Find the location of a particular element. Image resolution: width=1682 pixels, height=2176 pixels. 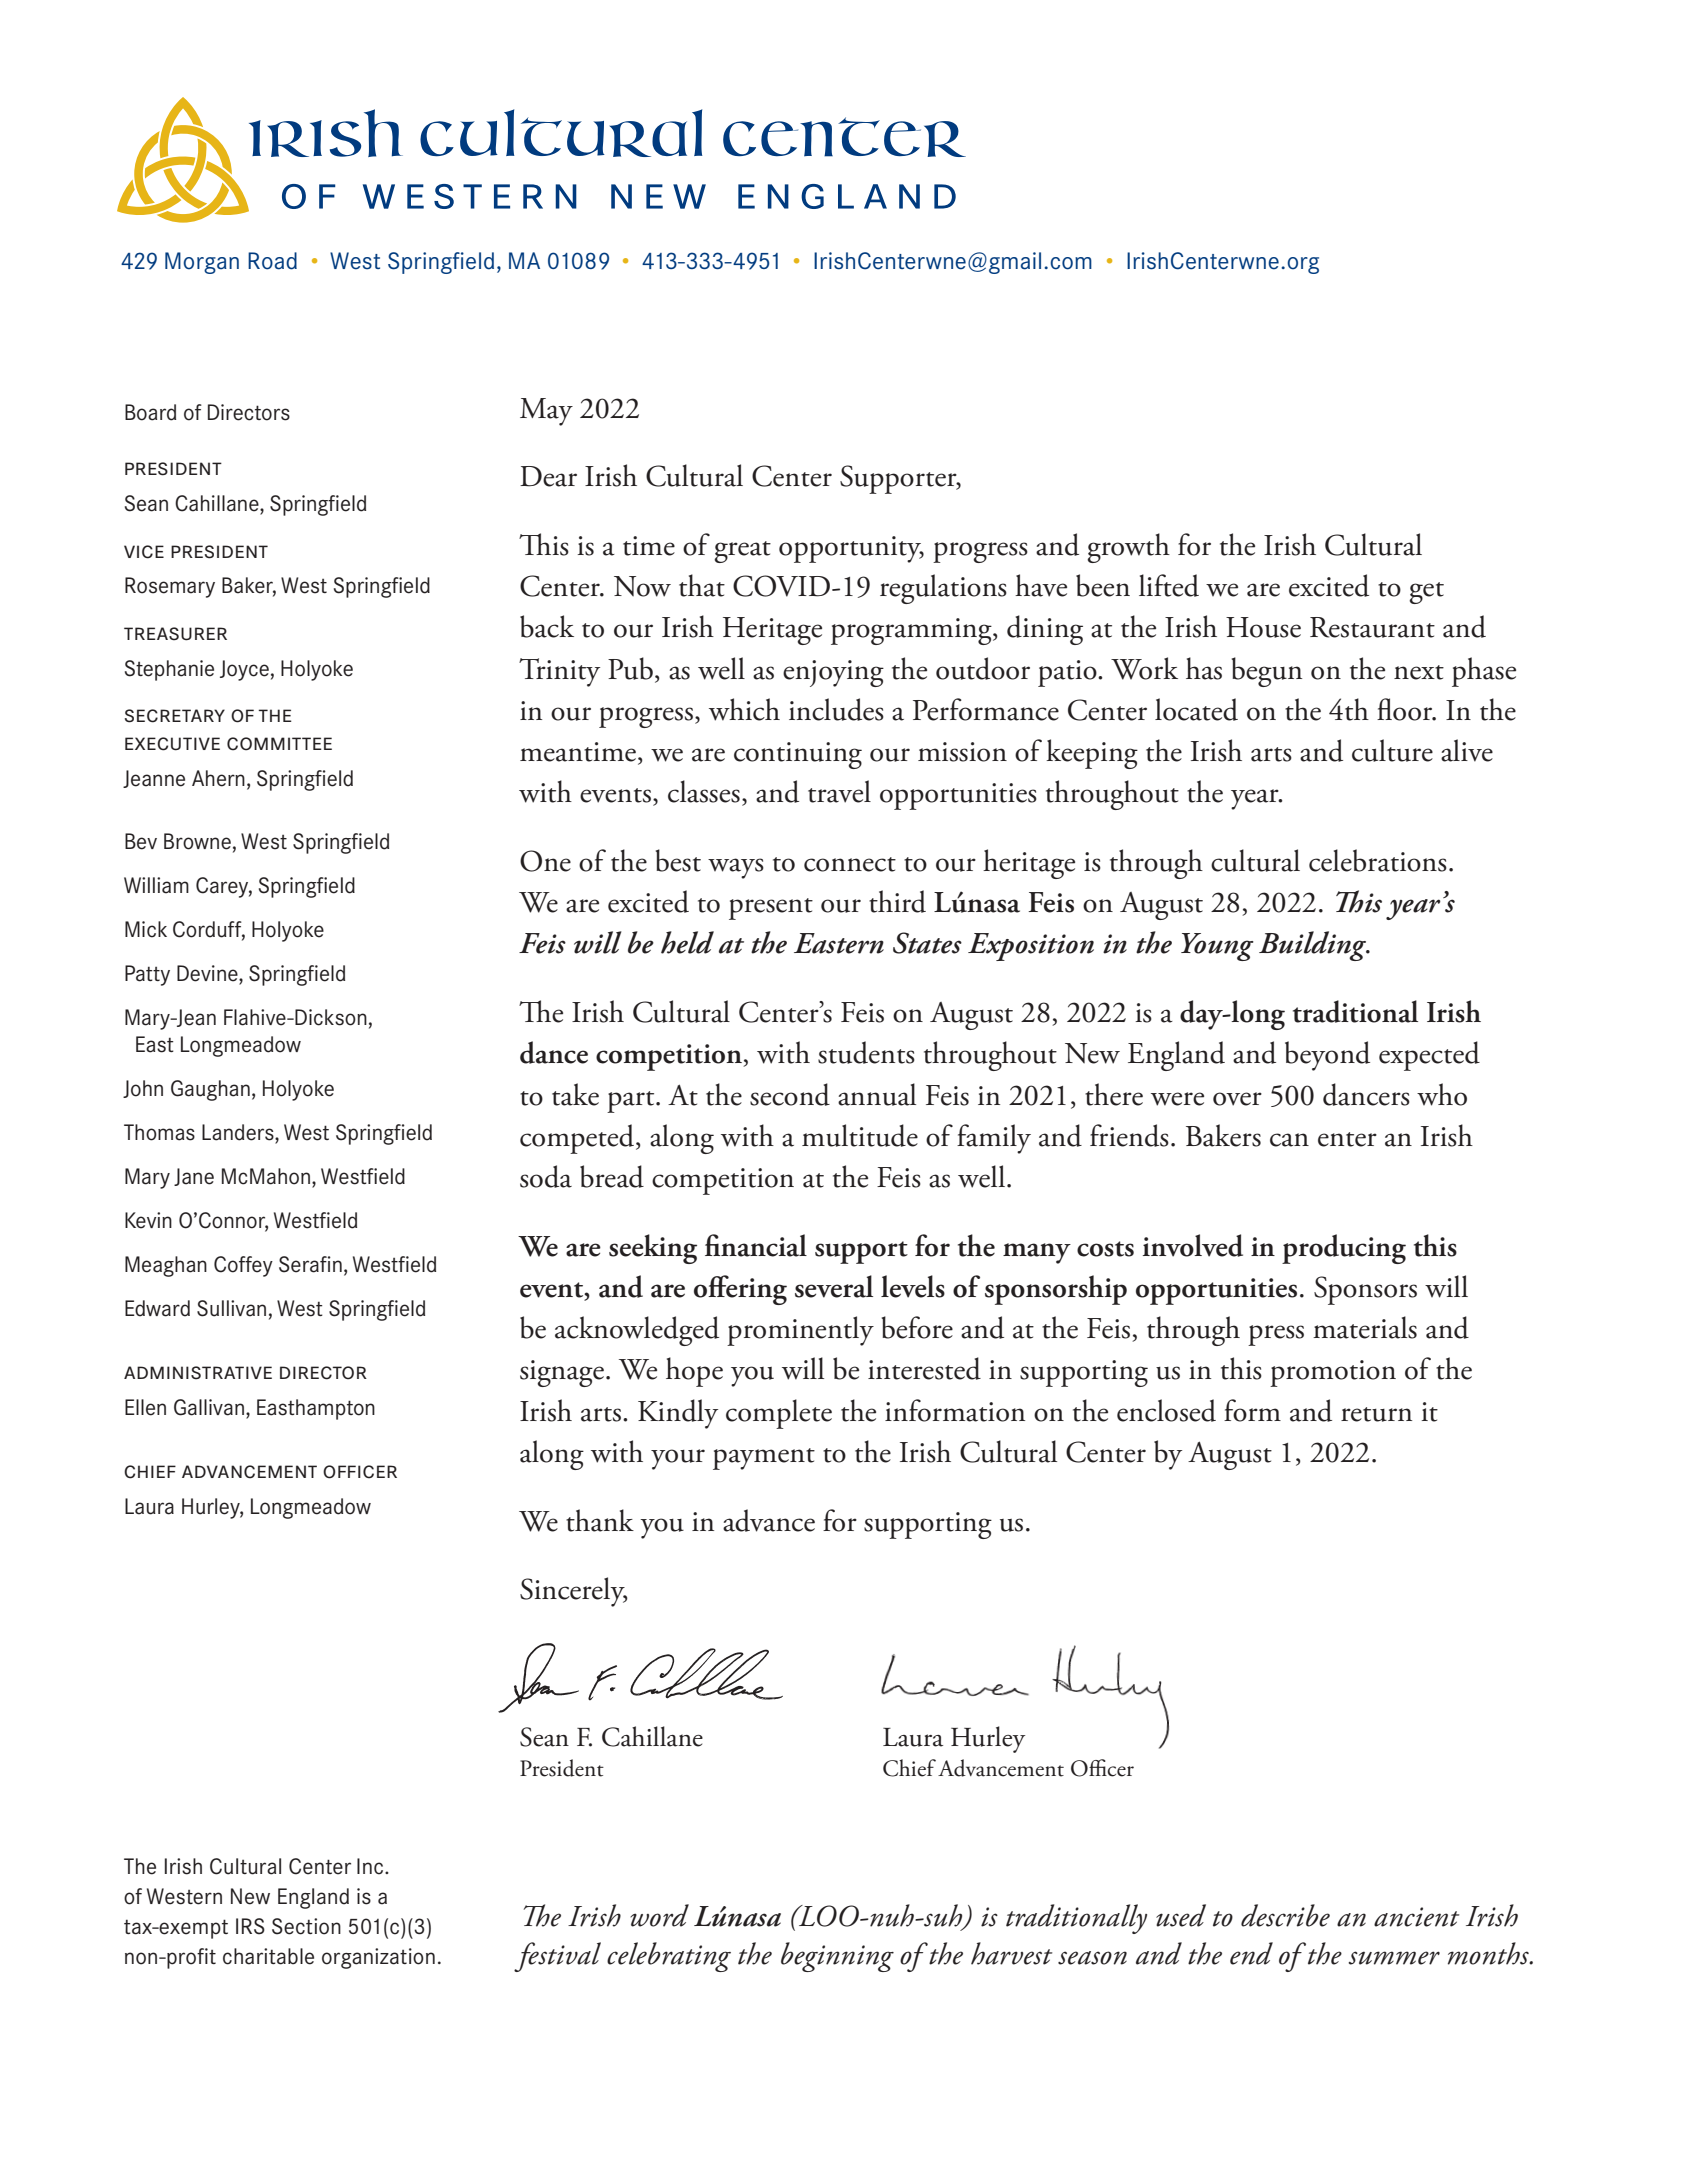

Joyce is located at coordinates (244, 670).
